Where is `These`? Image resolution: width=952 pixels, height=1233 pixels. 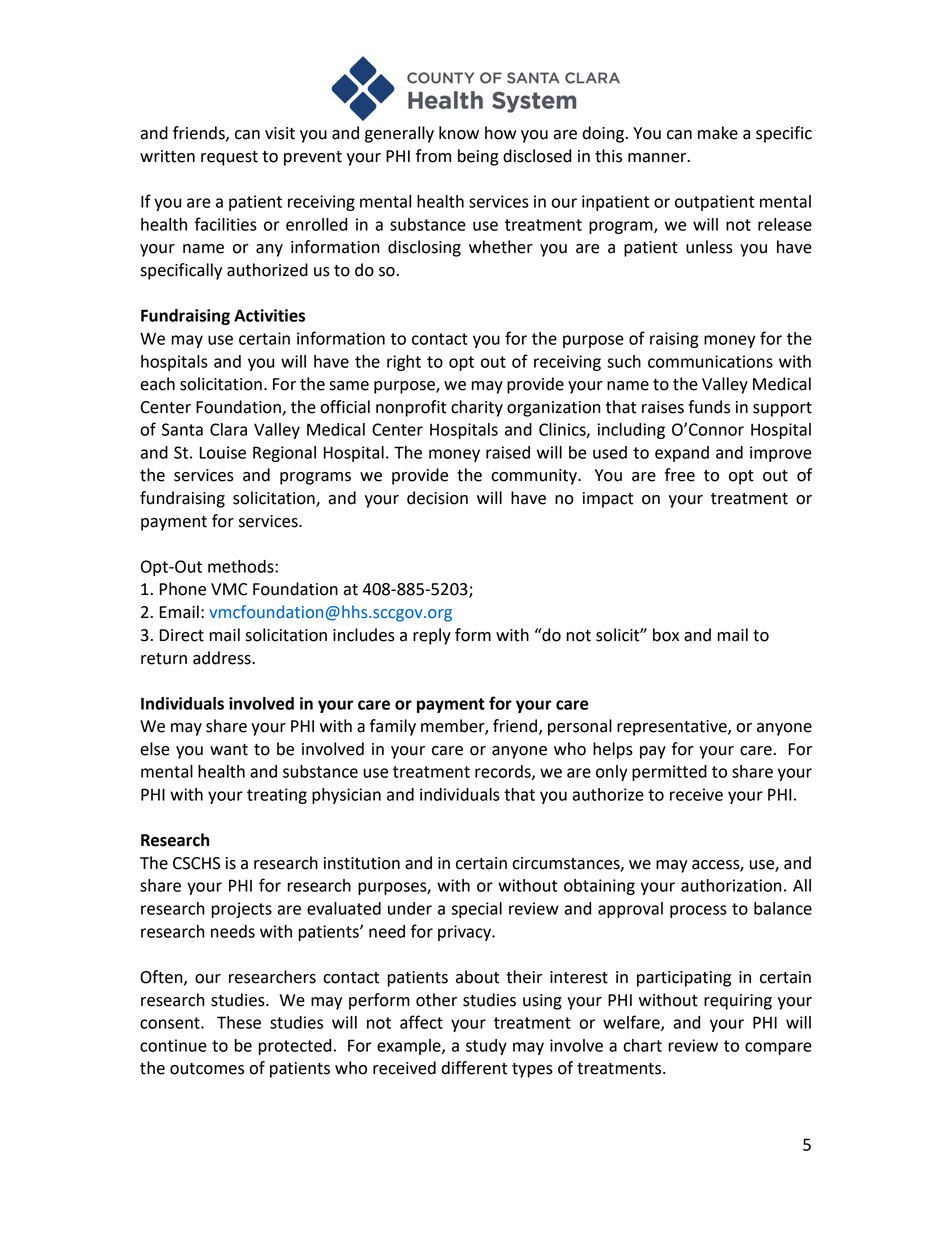 These is located at coordinates (239, 1022).
